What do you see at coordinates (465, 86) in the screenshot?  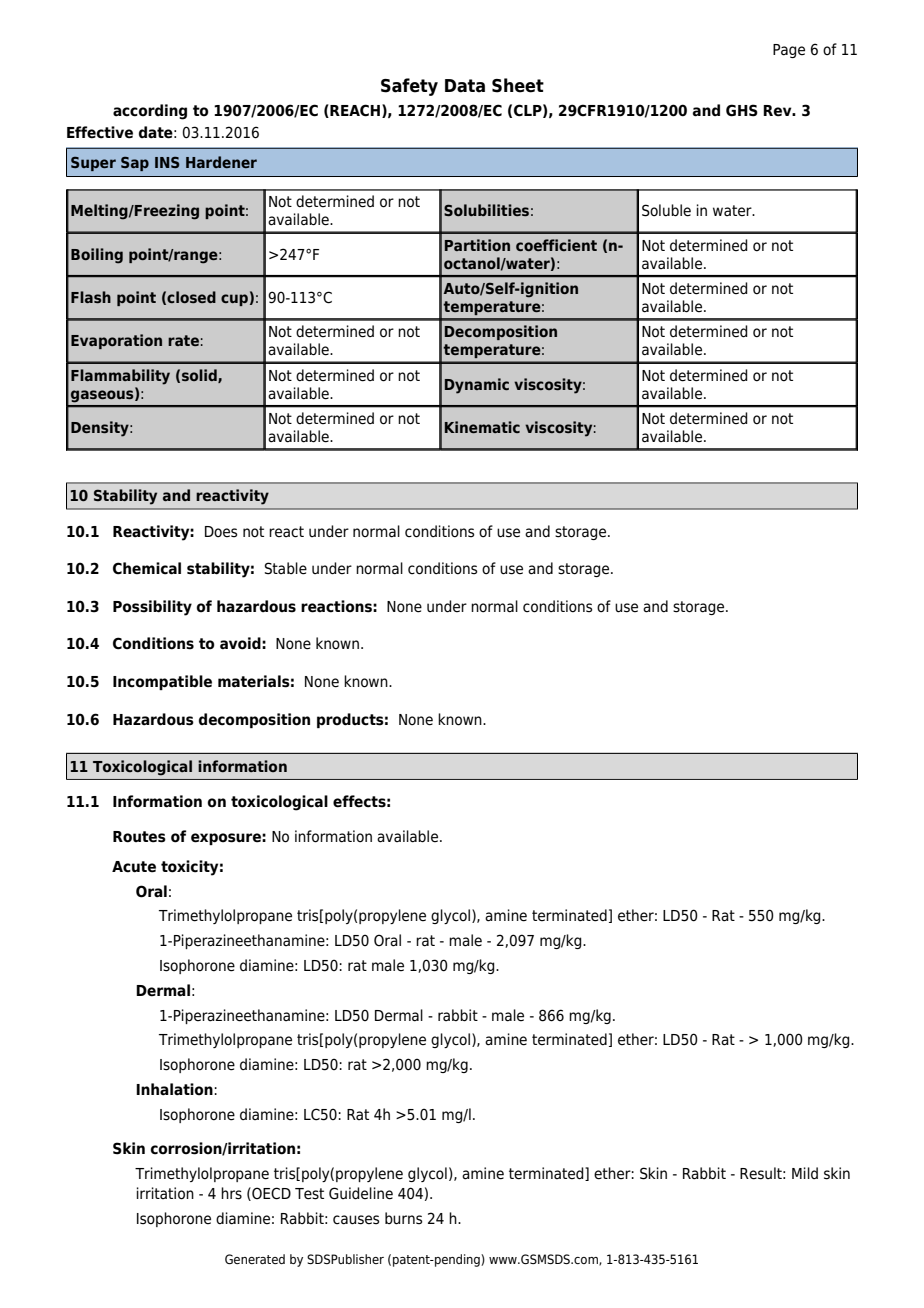 I see `Data` at bounding box center [465, 86].
